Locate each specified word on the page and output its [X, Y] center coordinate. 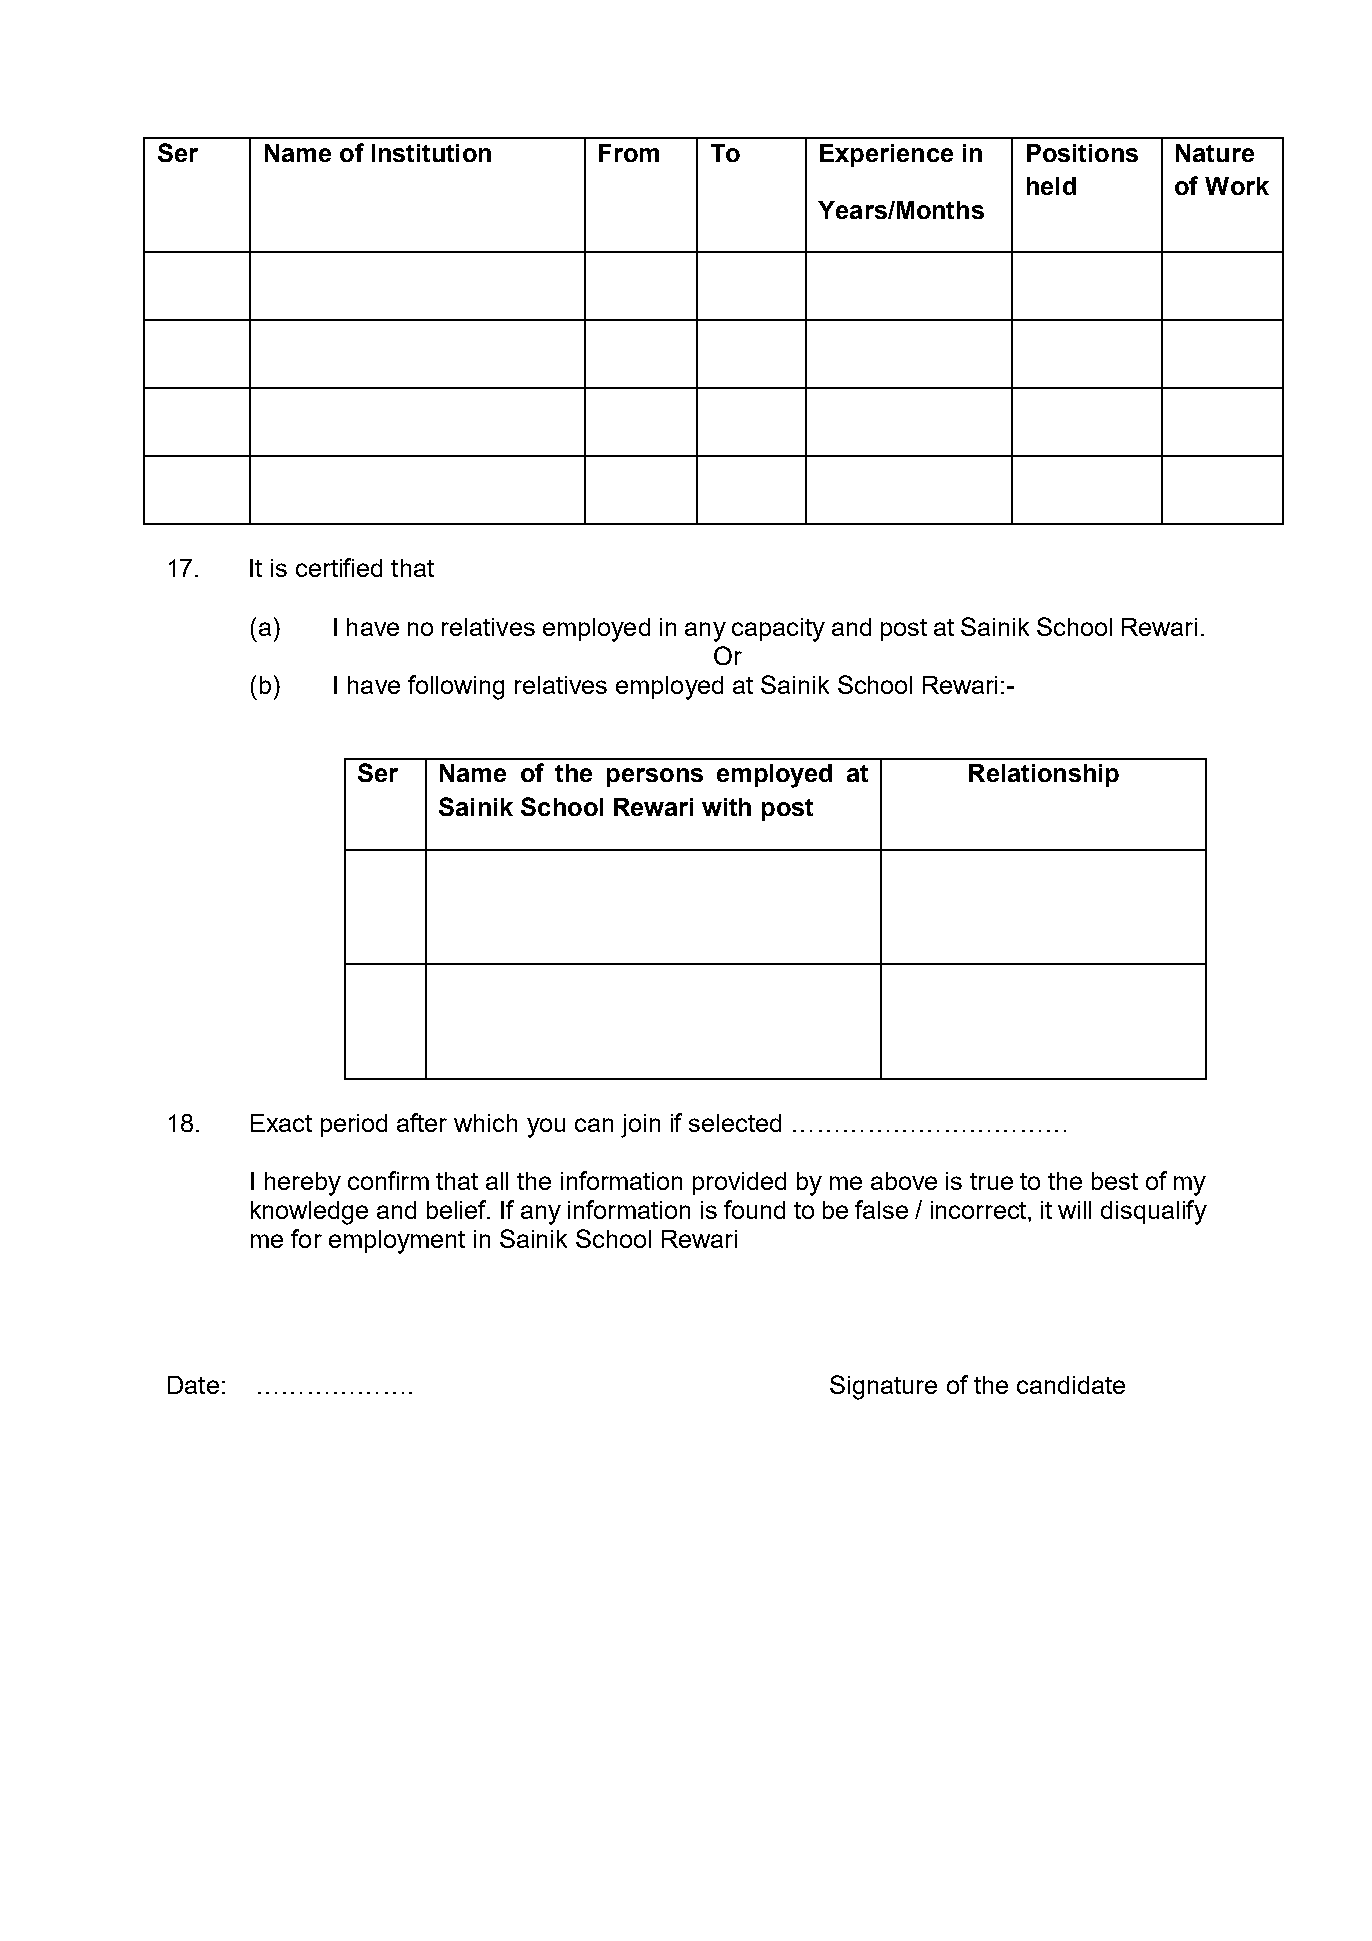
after [422, 1122]
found [754, 1209]
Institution [431, 153]
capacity [778, 630]
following [456, 687]
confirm [388, 1180]
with [726, 807]
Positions [1082, 153]
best [1115, 1181]
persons [655, 777]
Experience [886, 155]
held [1051, 186]
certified [339, 567]
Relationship [1044, 775]
